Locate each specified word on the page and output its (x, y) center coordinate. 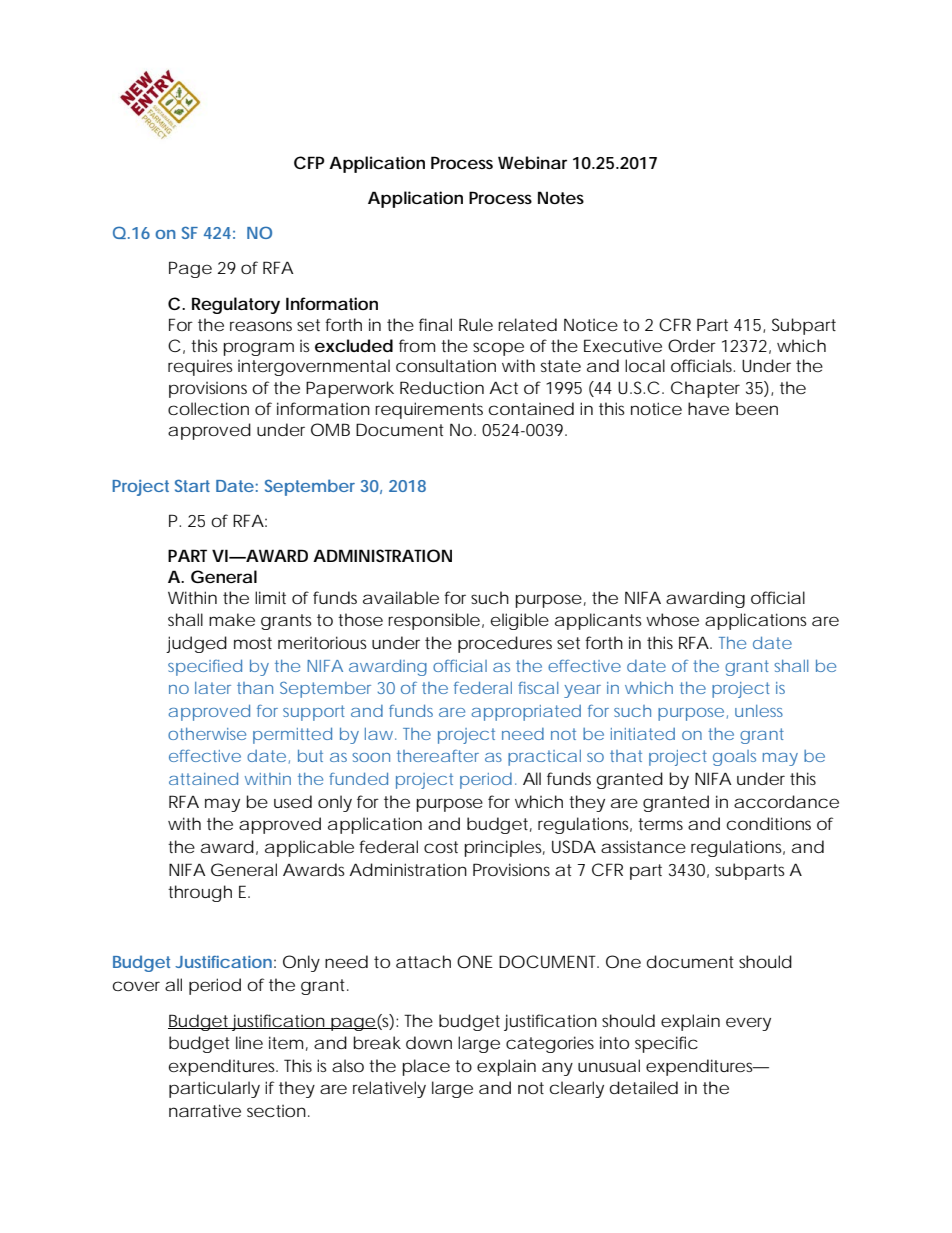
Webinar (532, 162)
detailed (644, 1087)
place (426, 1067)
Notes (561, 197)
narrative (205, 1110)
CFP (309, 162)
